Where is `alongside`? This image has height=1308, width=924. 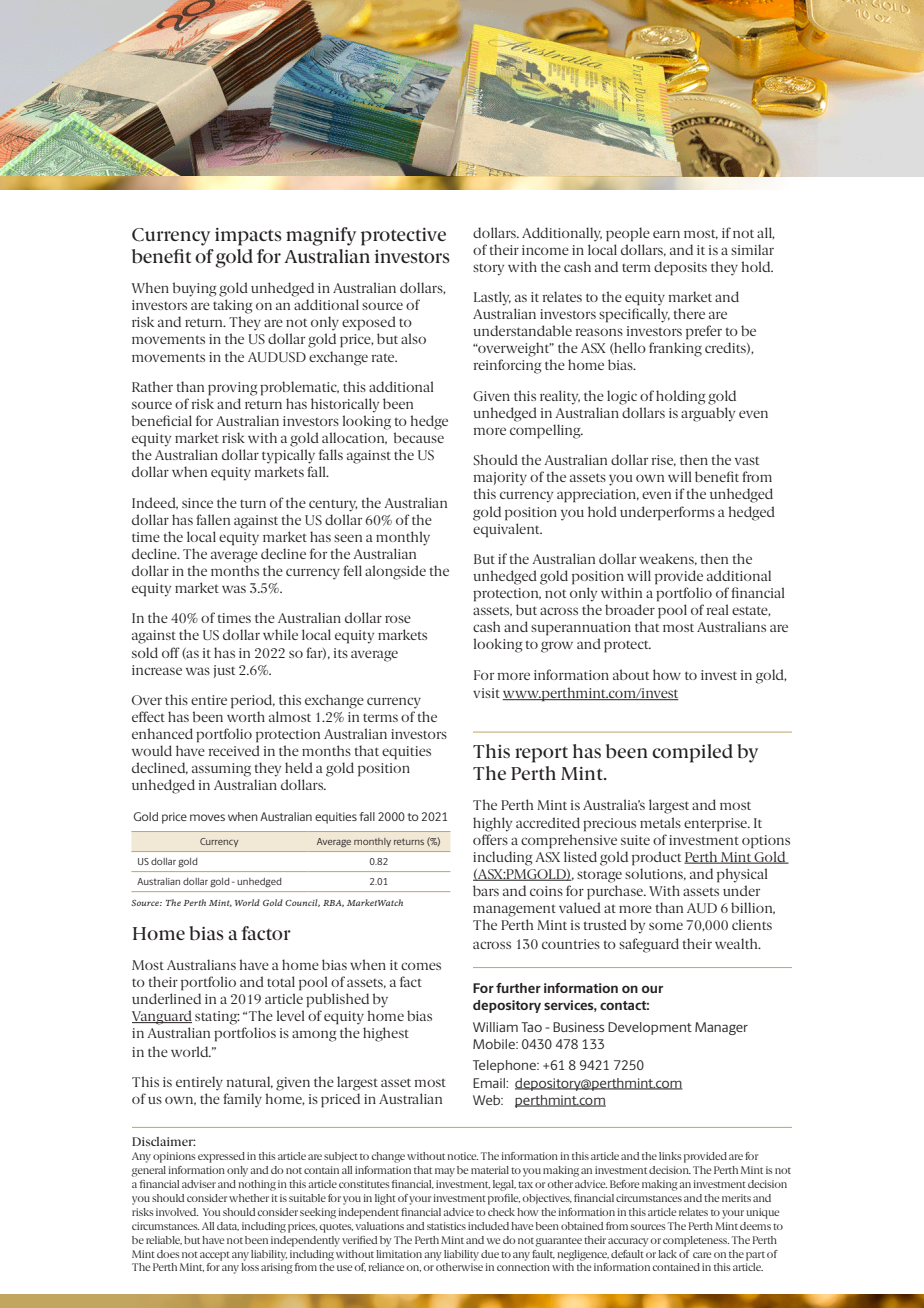
alongside is located at coordinates (395, 572).
